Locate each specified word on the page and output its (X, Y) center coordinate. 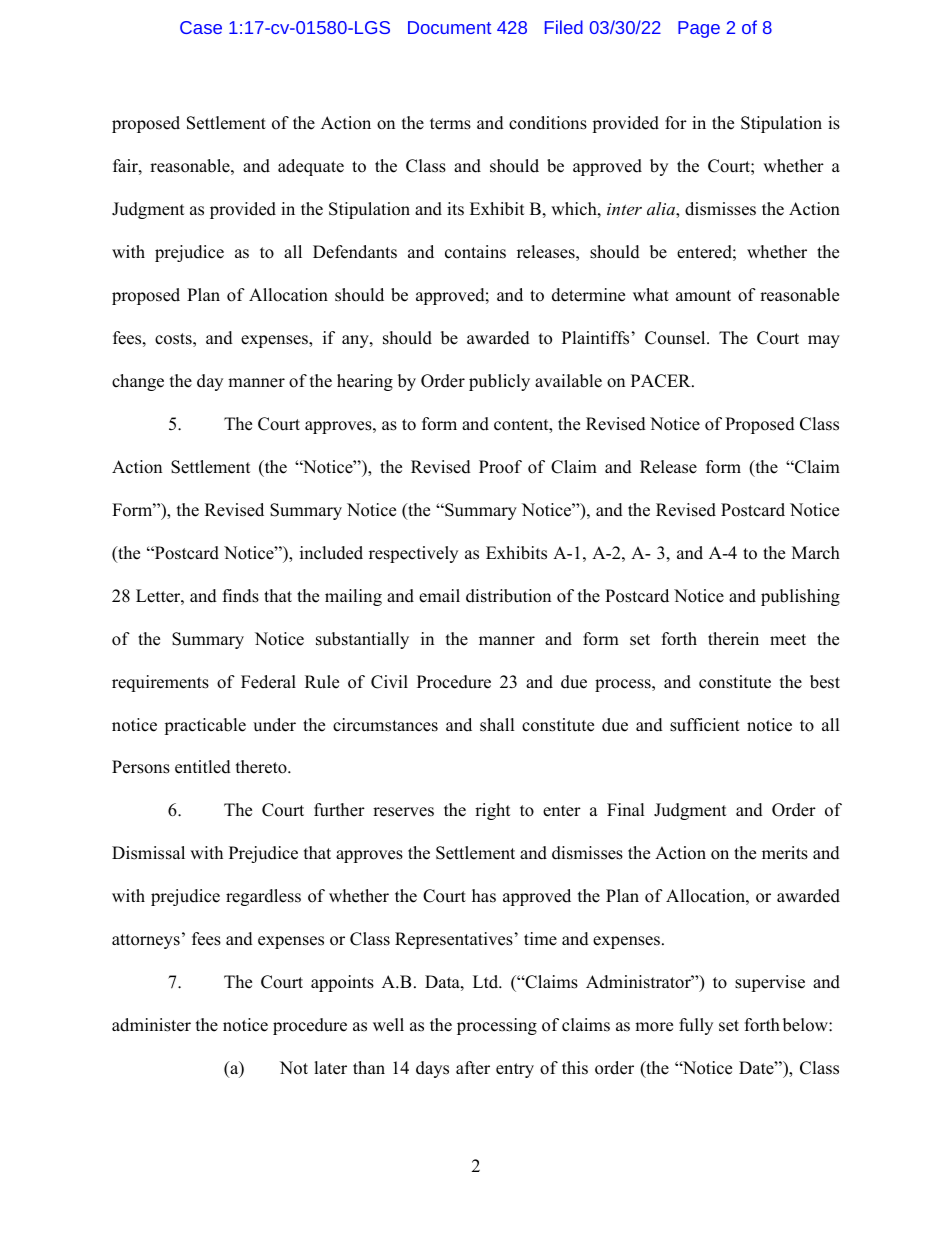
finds (241, 596)
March (816, 553)
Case (201, 27)
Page (699, 29)
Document (449, 27)
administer (151, 1025)
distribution (508, 596)
